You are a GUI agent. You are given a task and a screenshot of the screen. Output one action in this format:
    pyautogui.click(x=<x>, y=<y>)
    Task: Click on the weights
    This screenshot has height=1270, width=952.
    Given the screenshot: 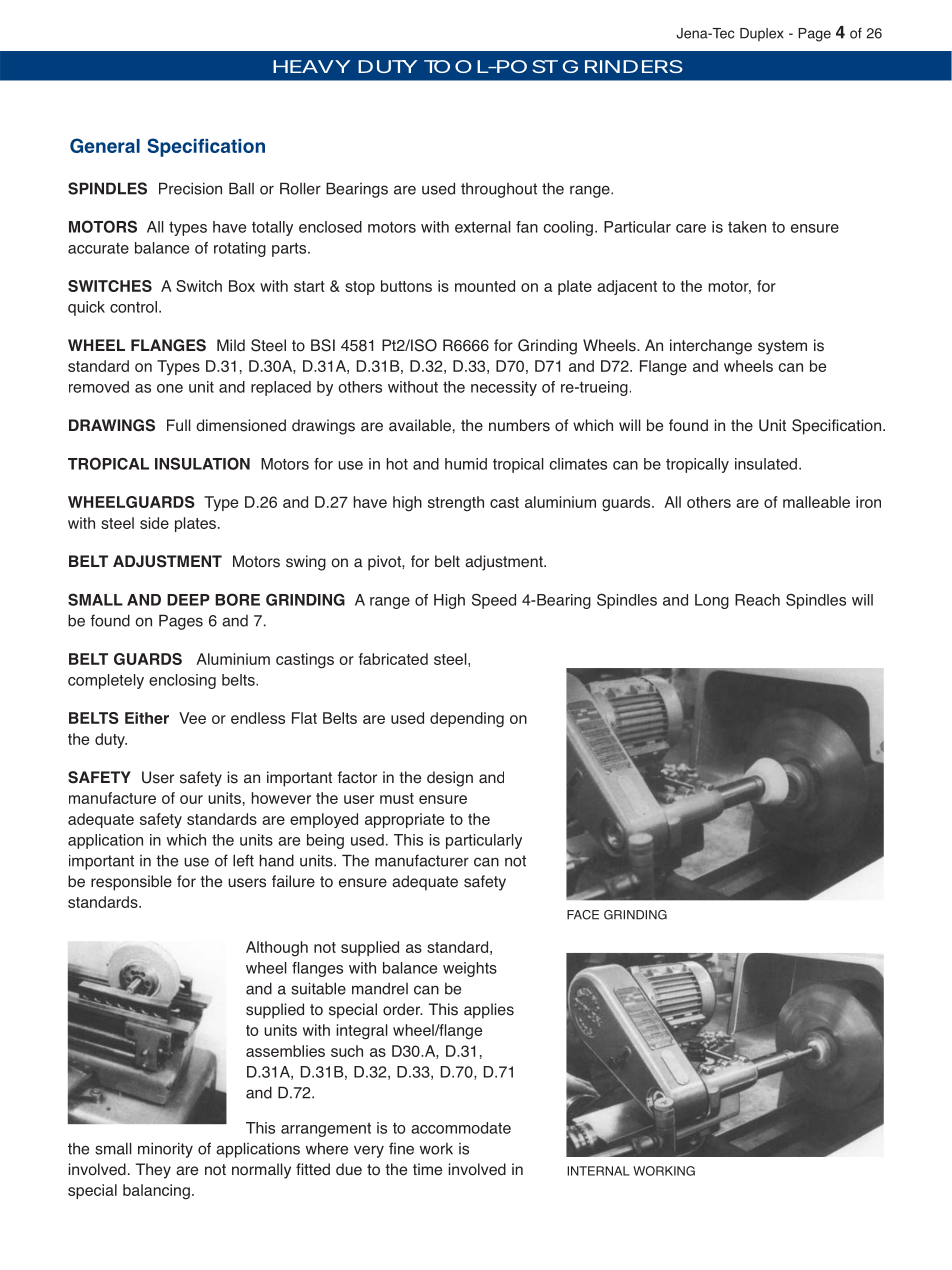 What is the action you would take?
    pyautogui.click(x=470, y=969)
